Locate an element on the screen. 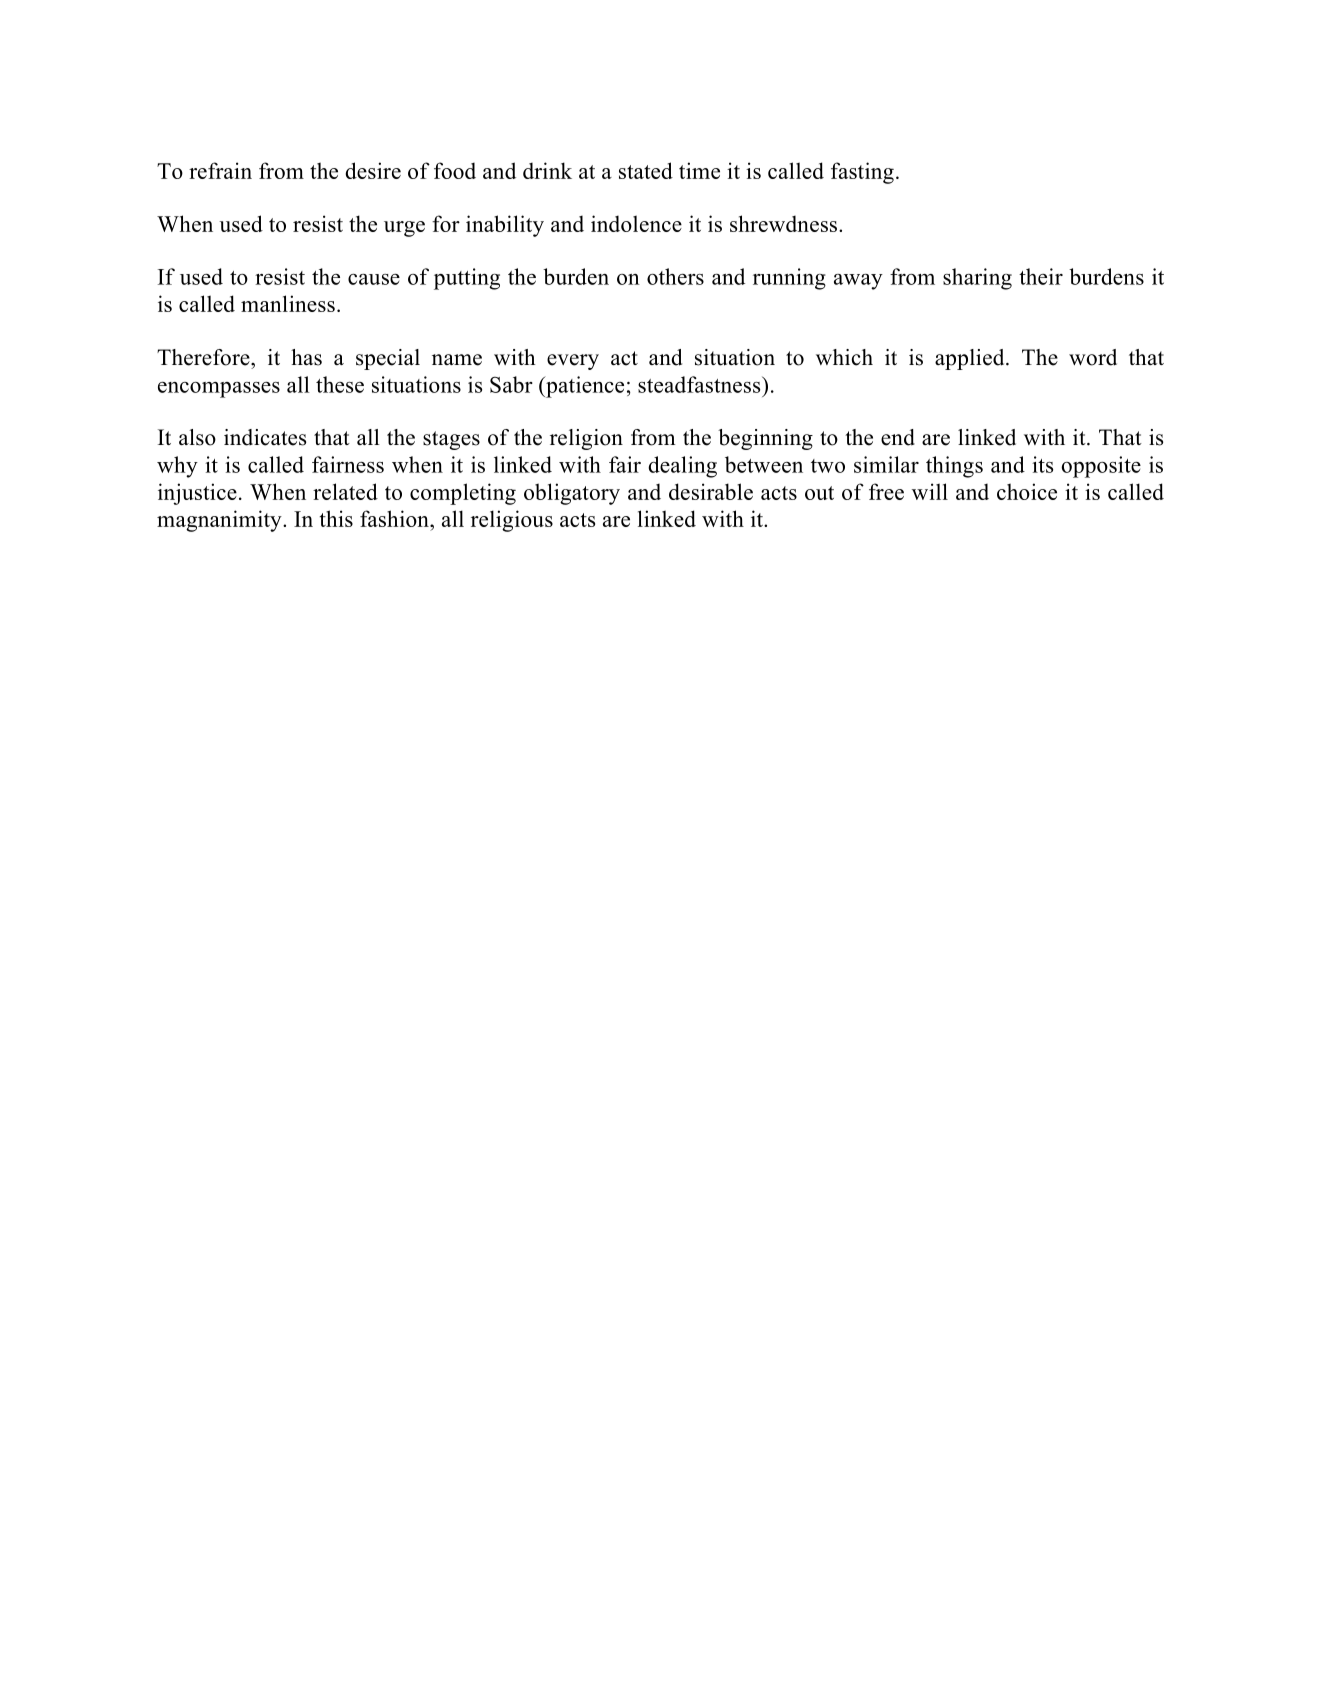  stated is located at coordinates (646, 170).
